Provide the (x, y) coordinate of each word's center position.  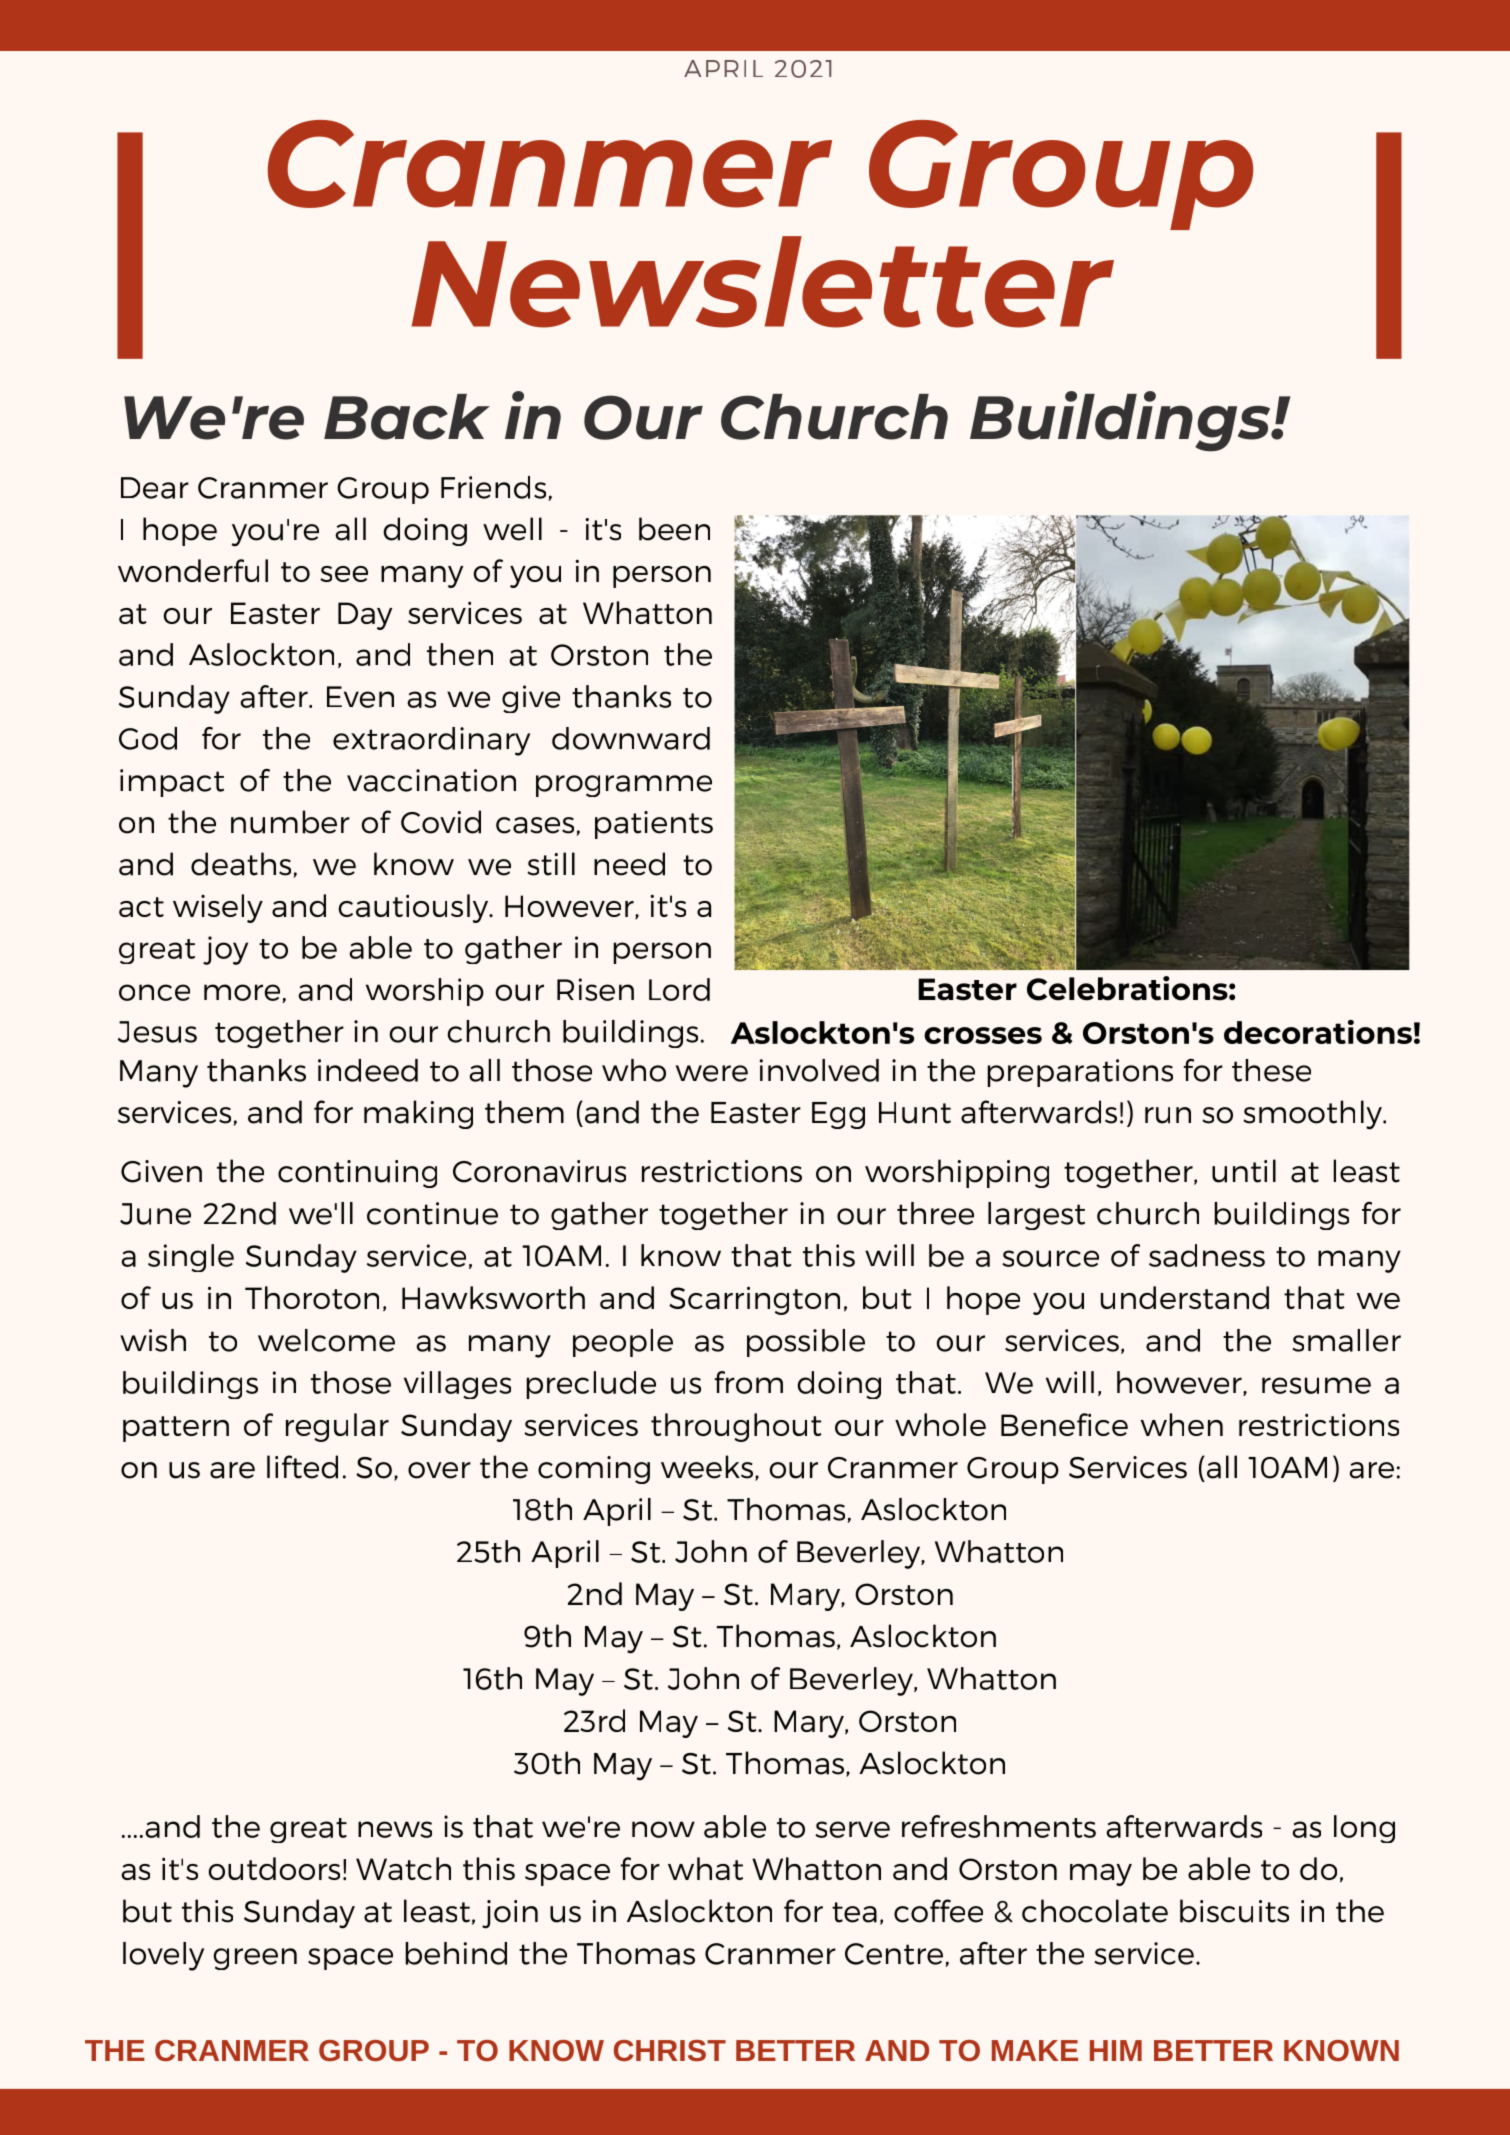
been (674, 529)
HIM (1116, 2050)
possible (806, 1343)
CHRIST (670, 2050)
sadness (1207, 1255)
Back (407, 417)
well (512, 529)
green (255, 1959)
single (191, 1258)
